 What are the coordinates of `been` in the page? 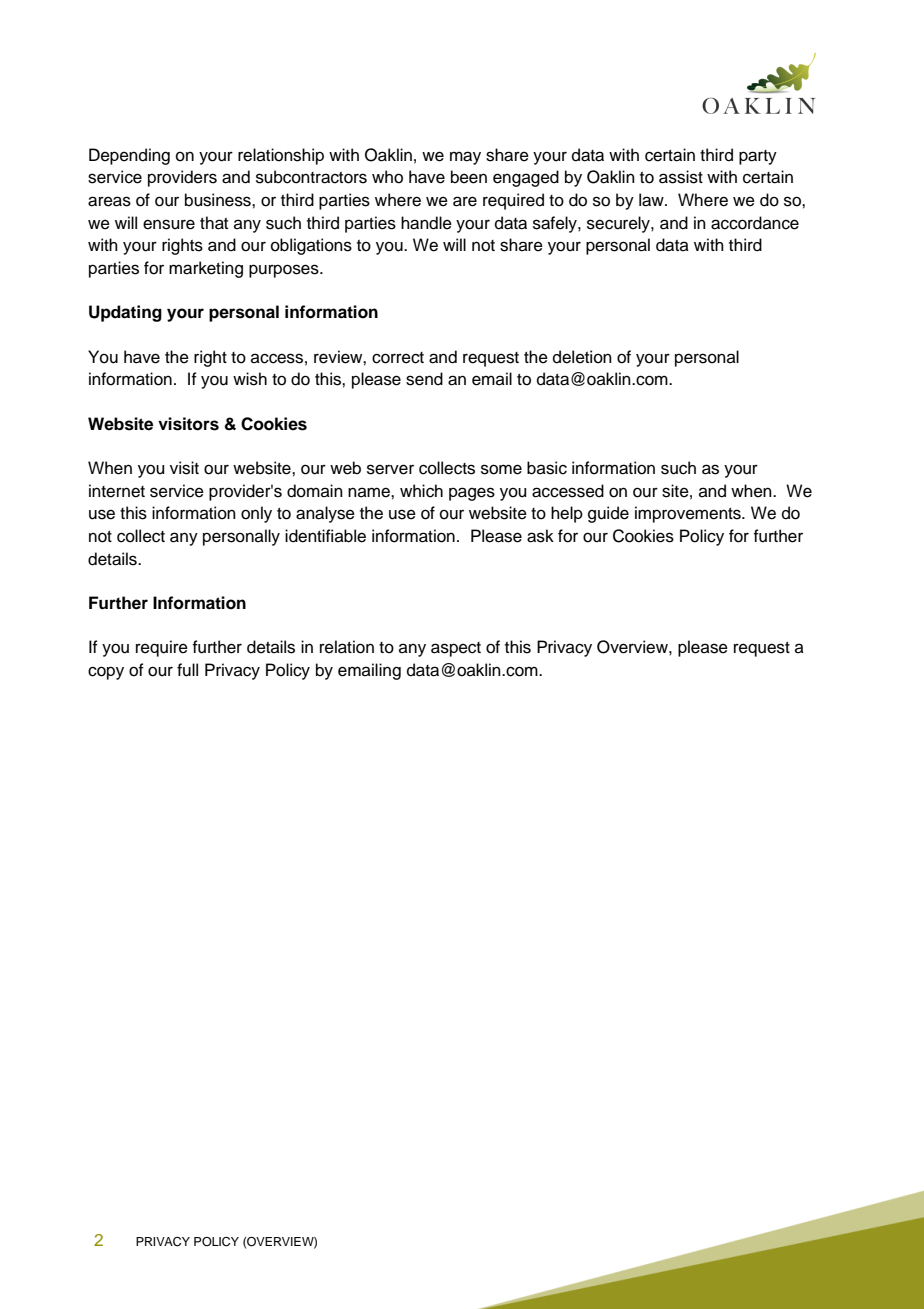 It's located at (469, 177).
